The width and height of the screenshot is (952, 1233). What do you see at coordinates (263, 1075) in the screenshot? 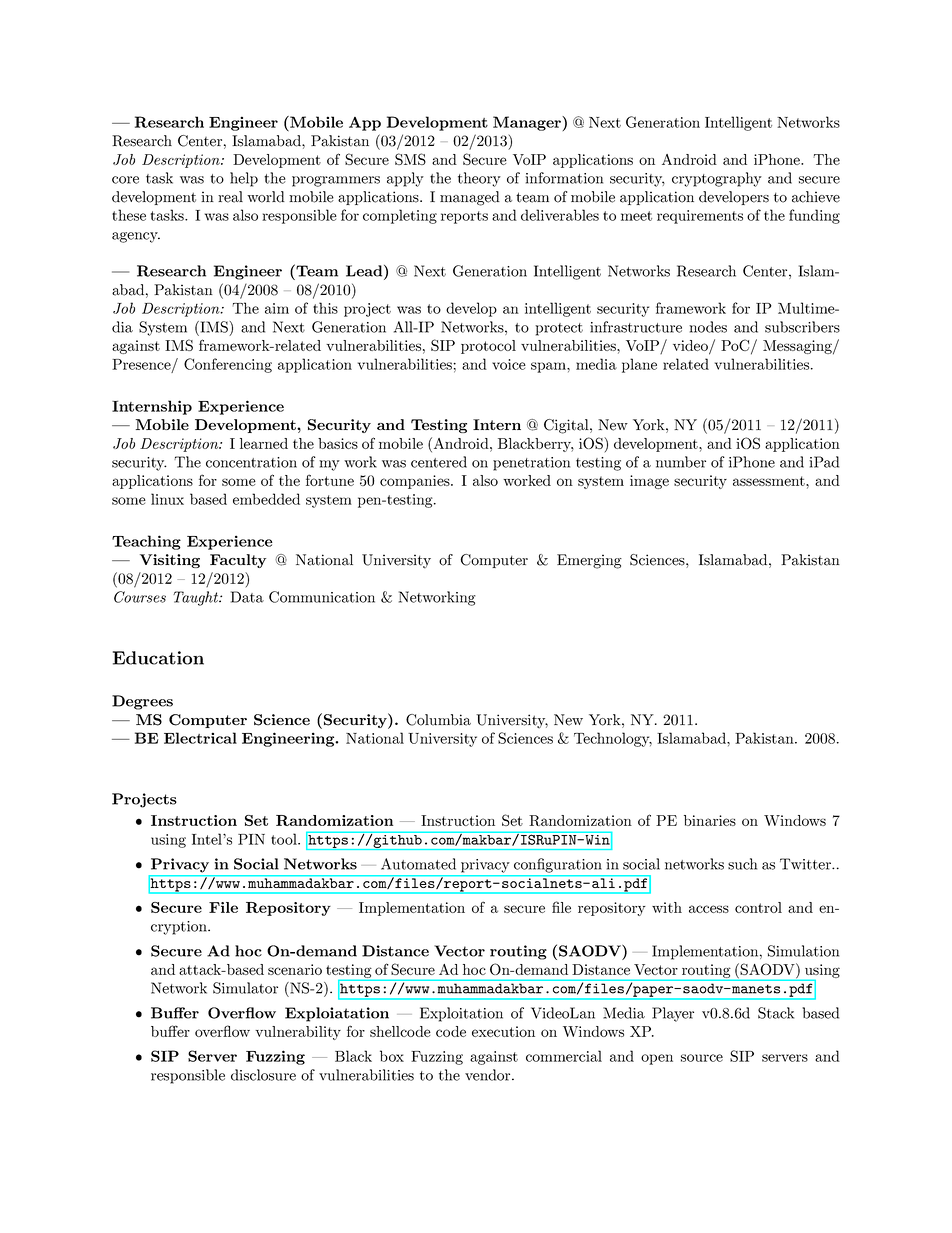
I see `disclosure` at bounding box center [263, 1075].
